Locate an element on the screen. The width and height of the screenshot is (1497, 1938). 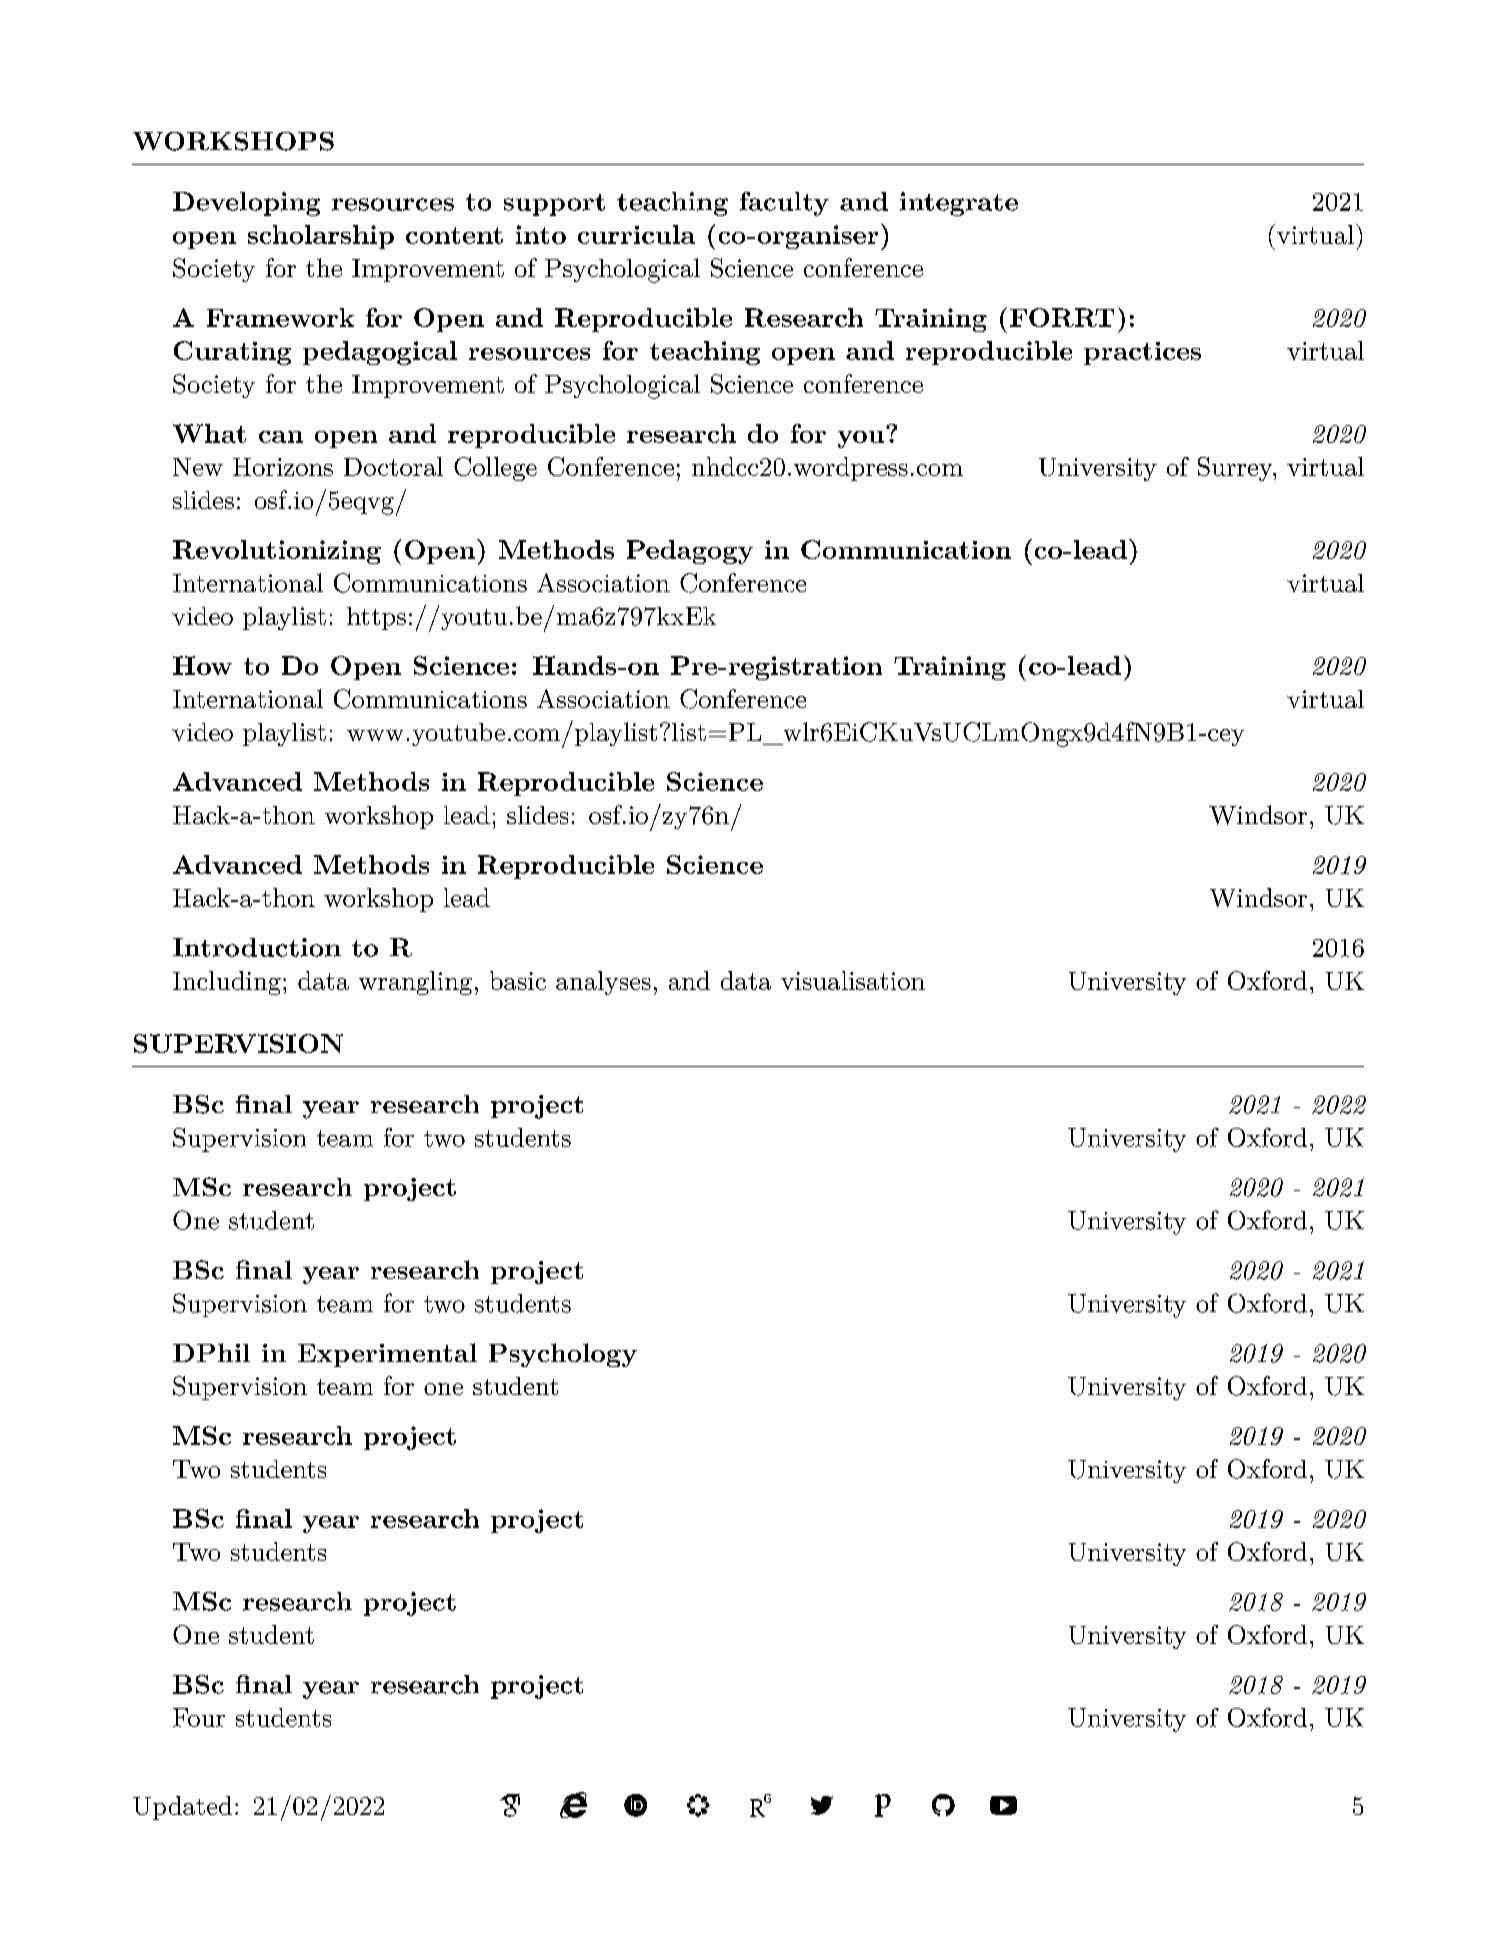
Surrey is located at coordinates (1236, 469).
